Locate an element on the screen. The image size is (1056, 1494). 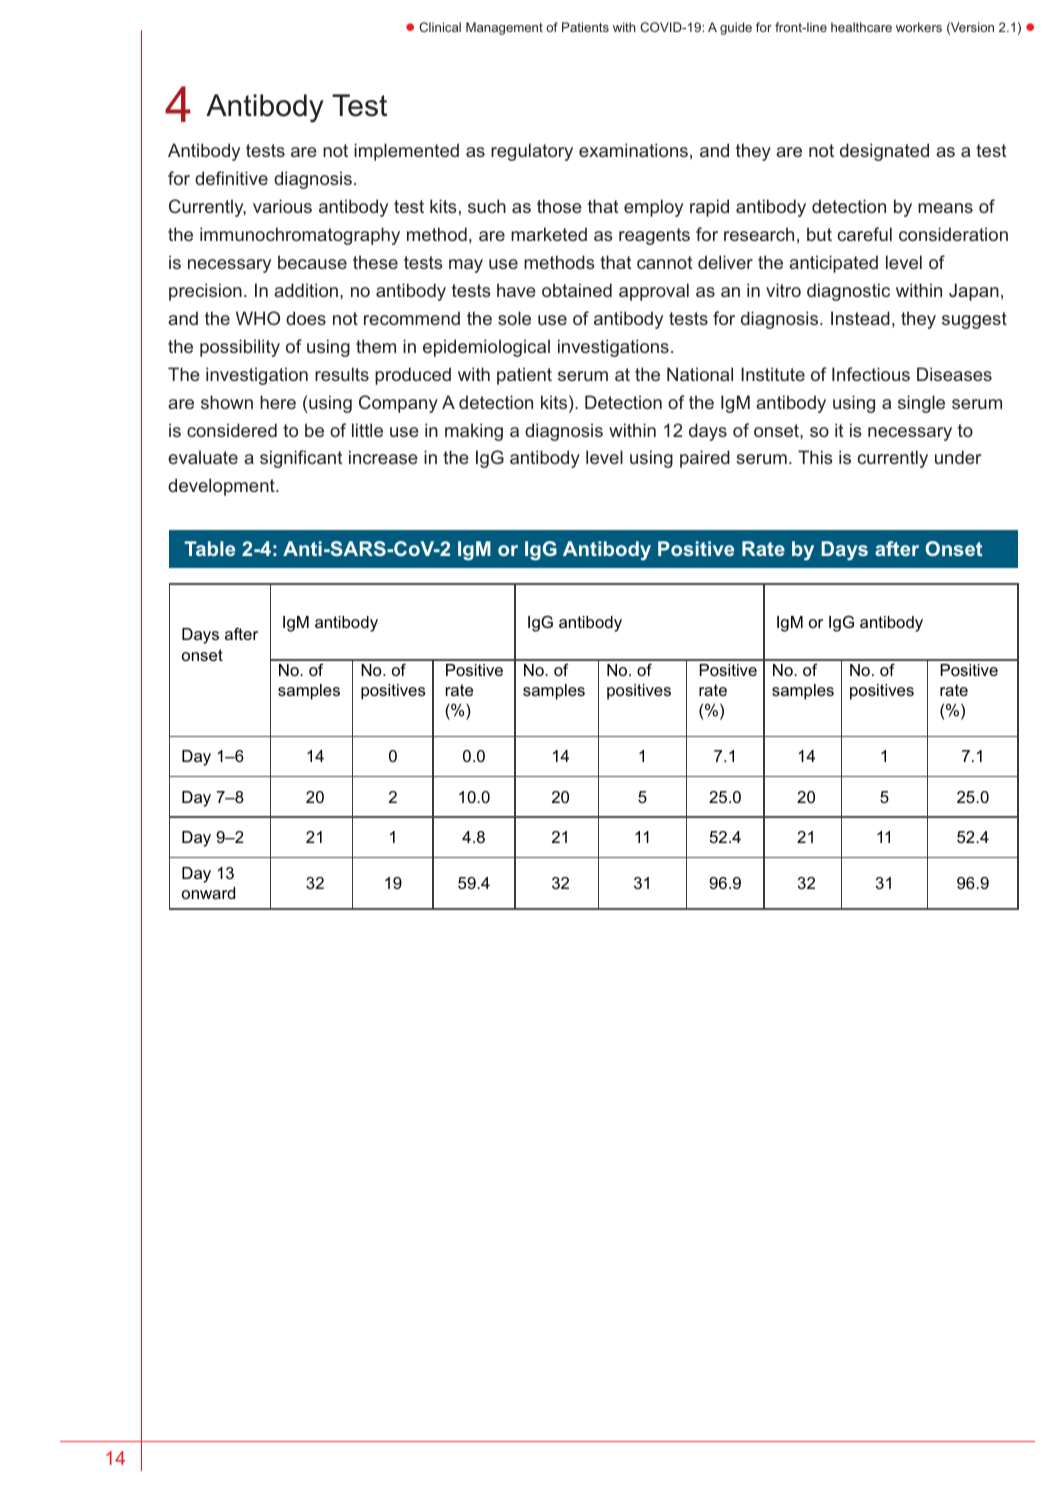
does is located at coordinates (306, 318).
